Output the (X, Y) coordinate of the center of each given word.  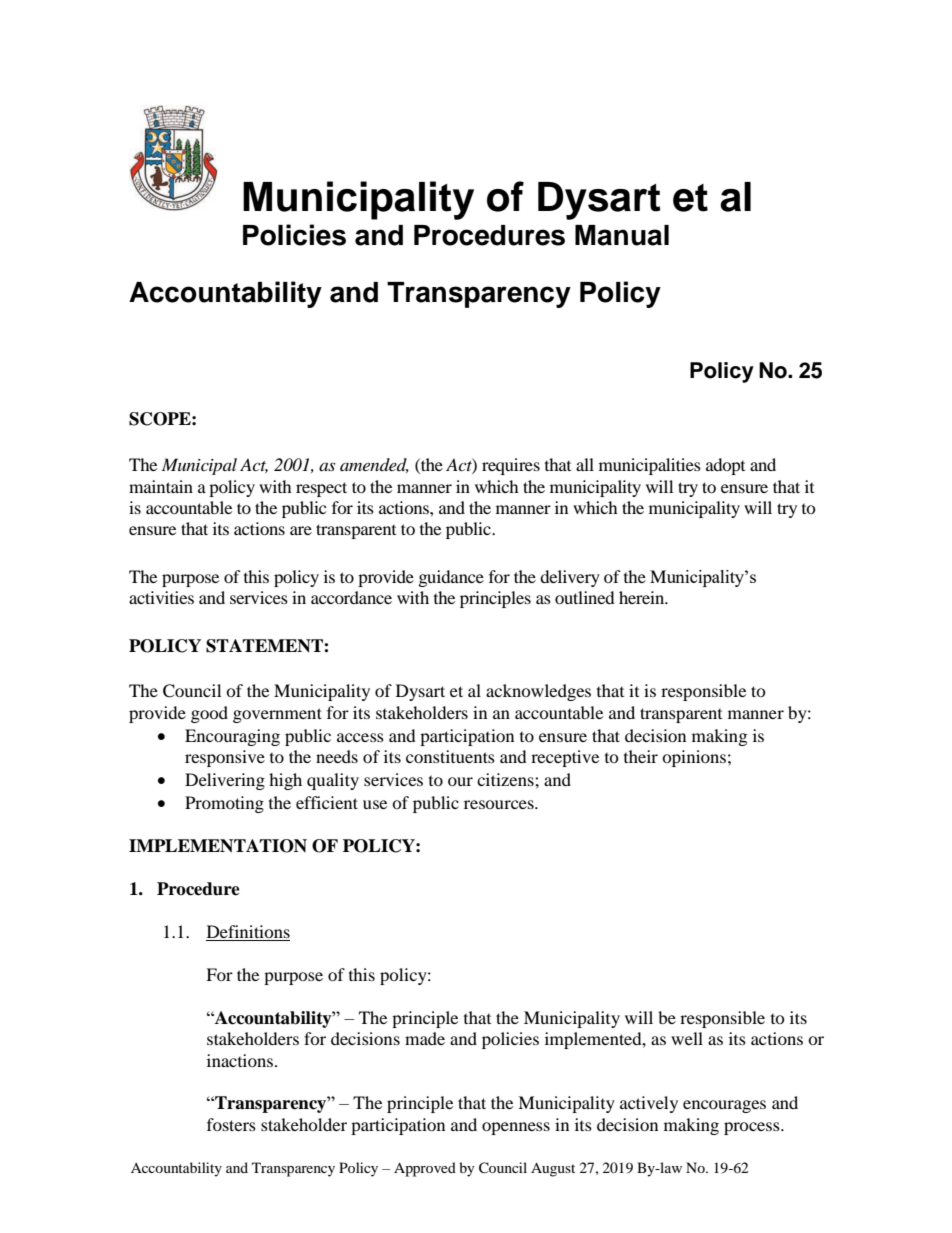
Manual (622, 235)
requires (511, 466)
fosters (231, 1124)
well (687, 1038)
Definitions (248, 931)
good (209, 714)
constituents (450, 756)
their (641, 756)
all (585, 464)
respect (321, 489)
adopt (725, 466)
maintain (161, 486)
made (425, 1038)
